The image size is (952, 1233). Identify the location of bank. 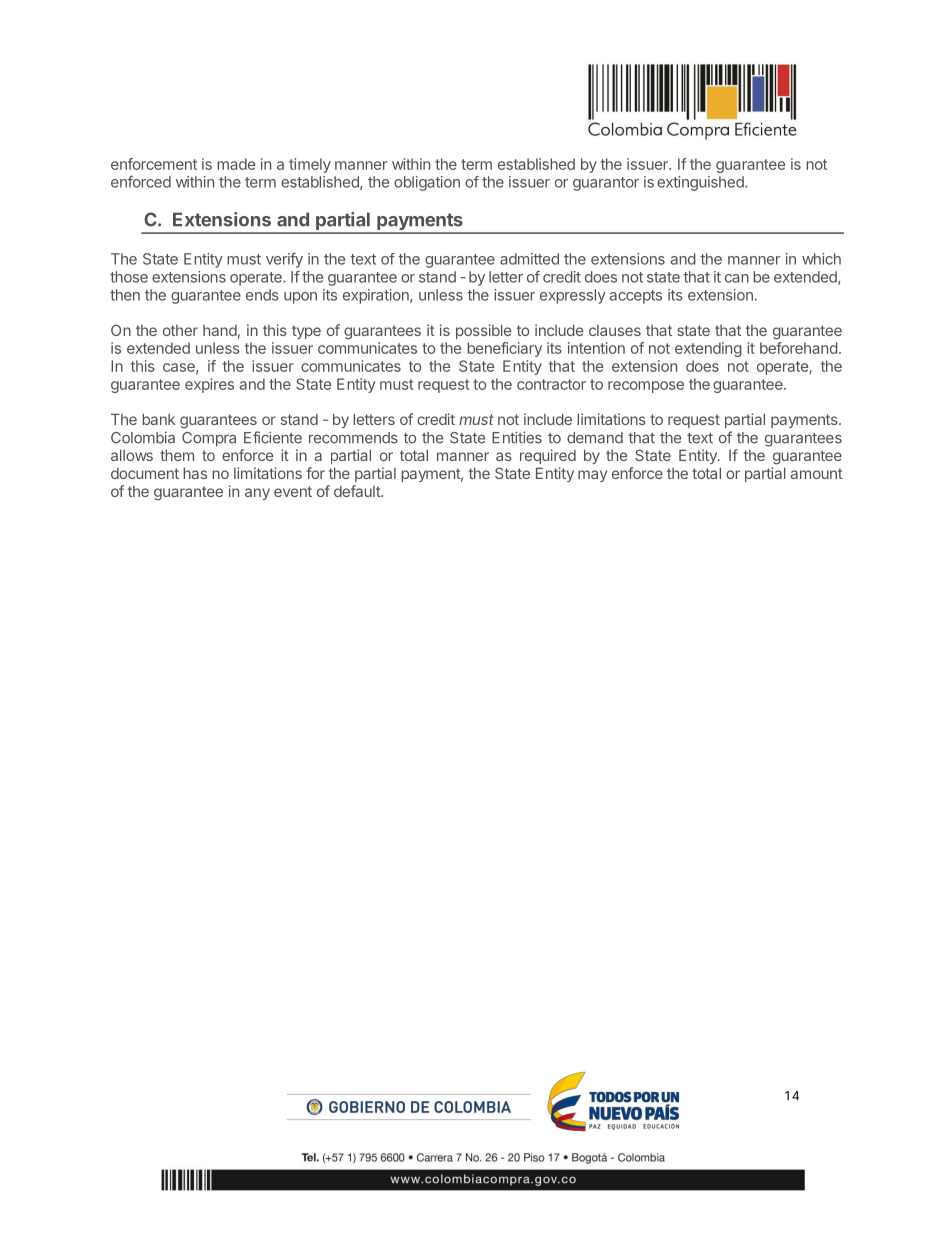
(158, 419).
